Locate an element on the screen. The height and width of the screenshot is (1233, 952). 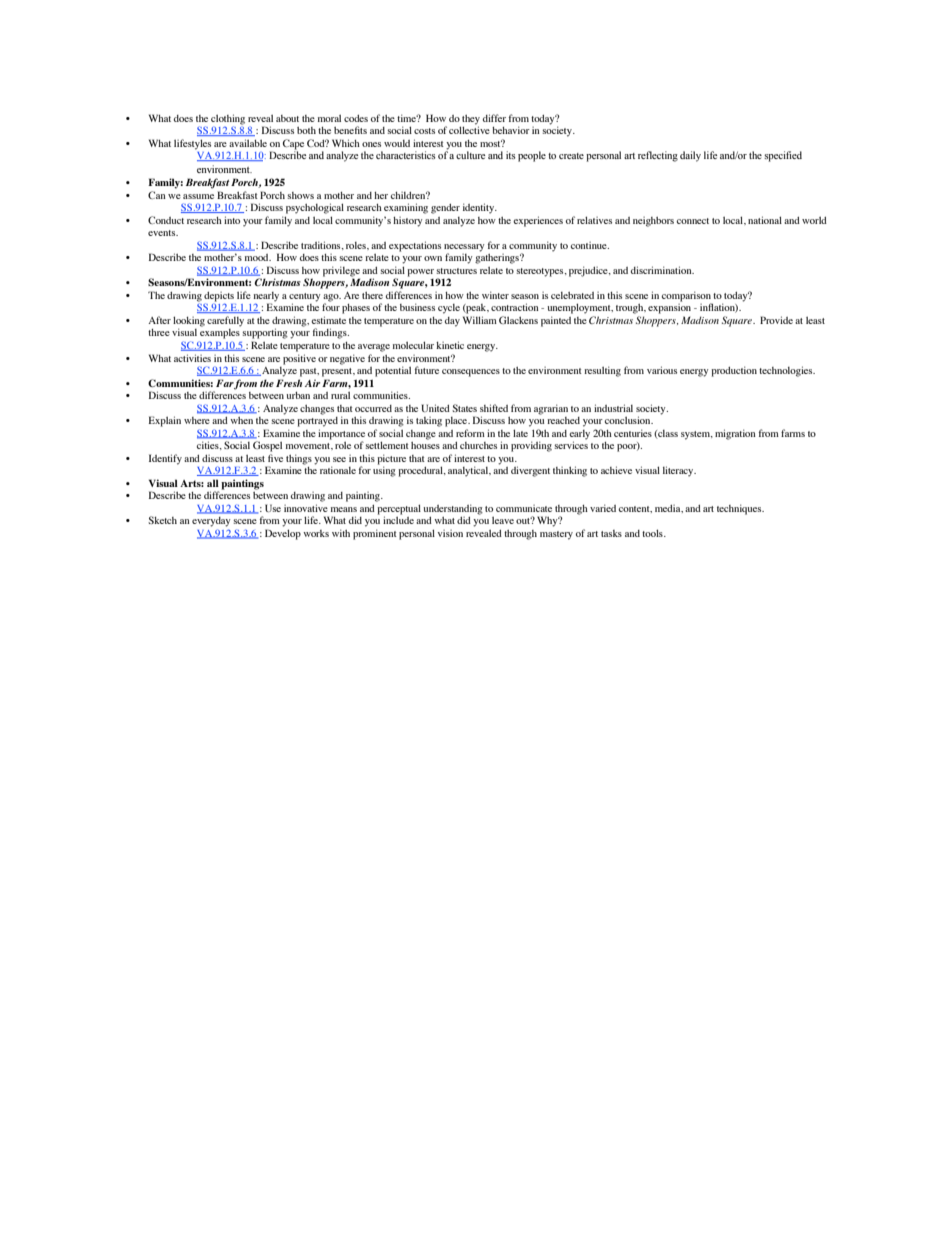
Provide is located at coordinates (776, 320).
